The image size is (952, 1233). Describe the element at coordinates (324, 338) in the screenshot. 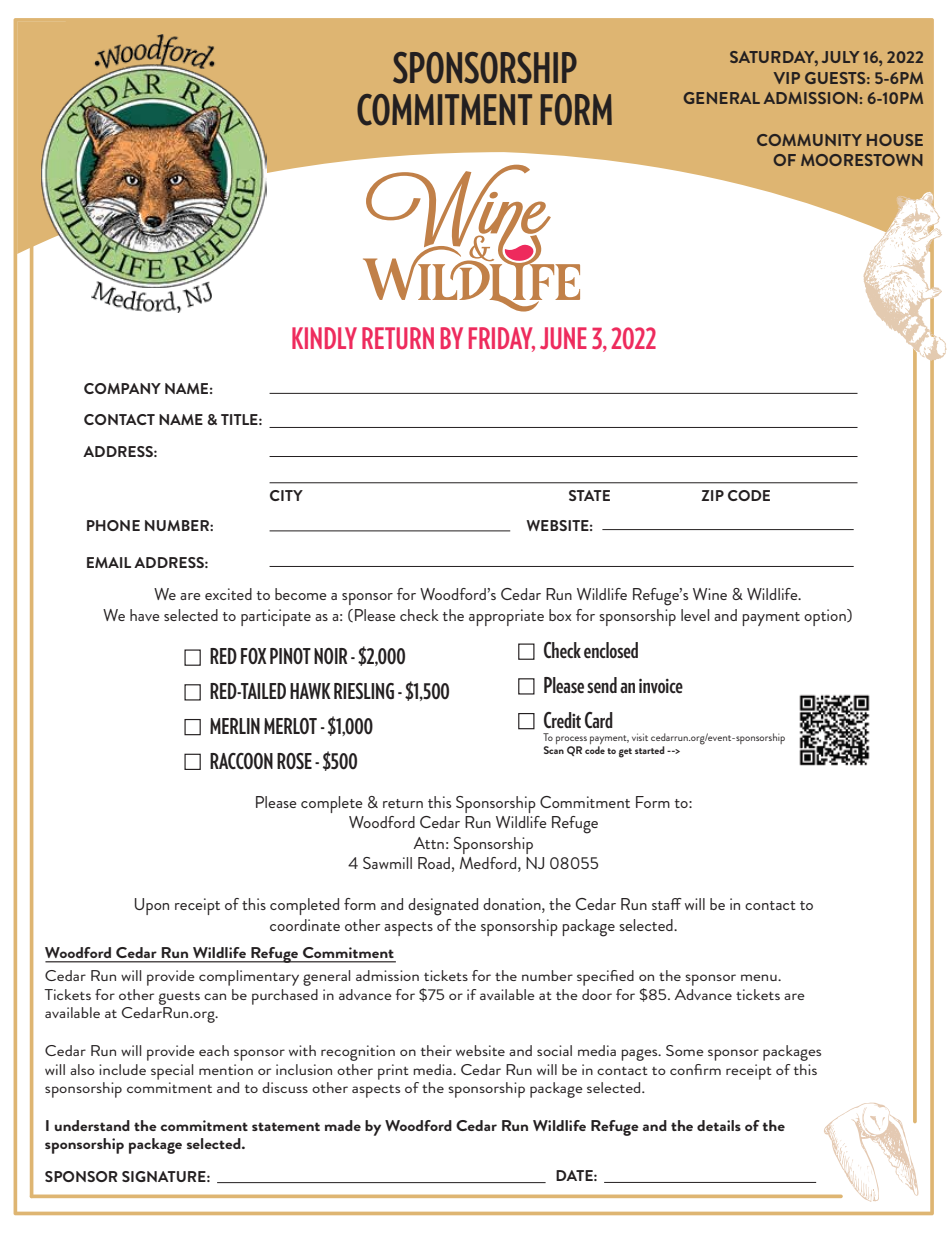

I see `KINDLY` at that location.
